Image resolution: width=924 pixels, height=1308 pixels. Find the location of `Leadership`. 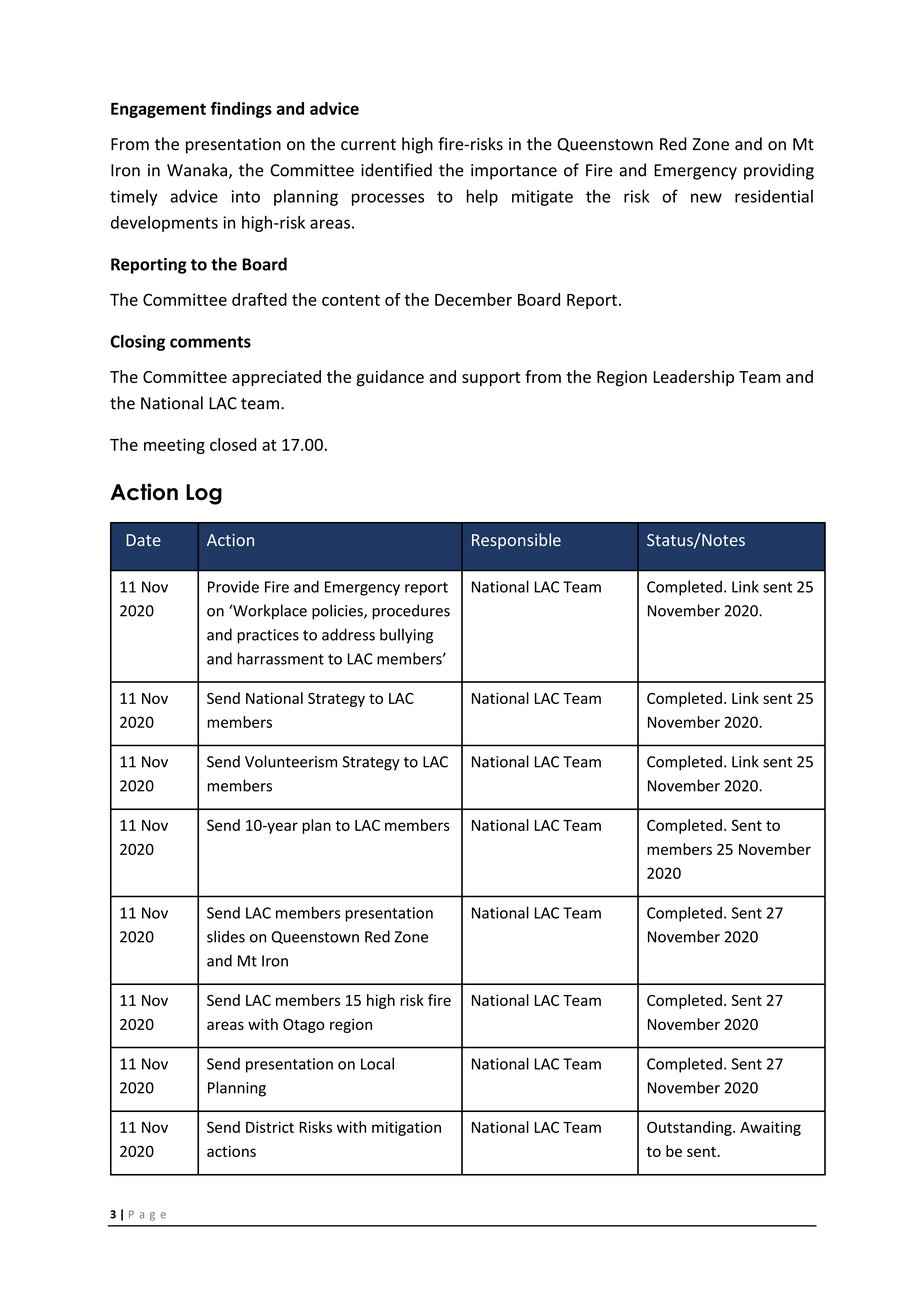

Leadership is located at coordinates (693, 378).
